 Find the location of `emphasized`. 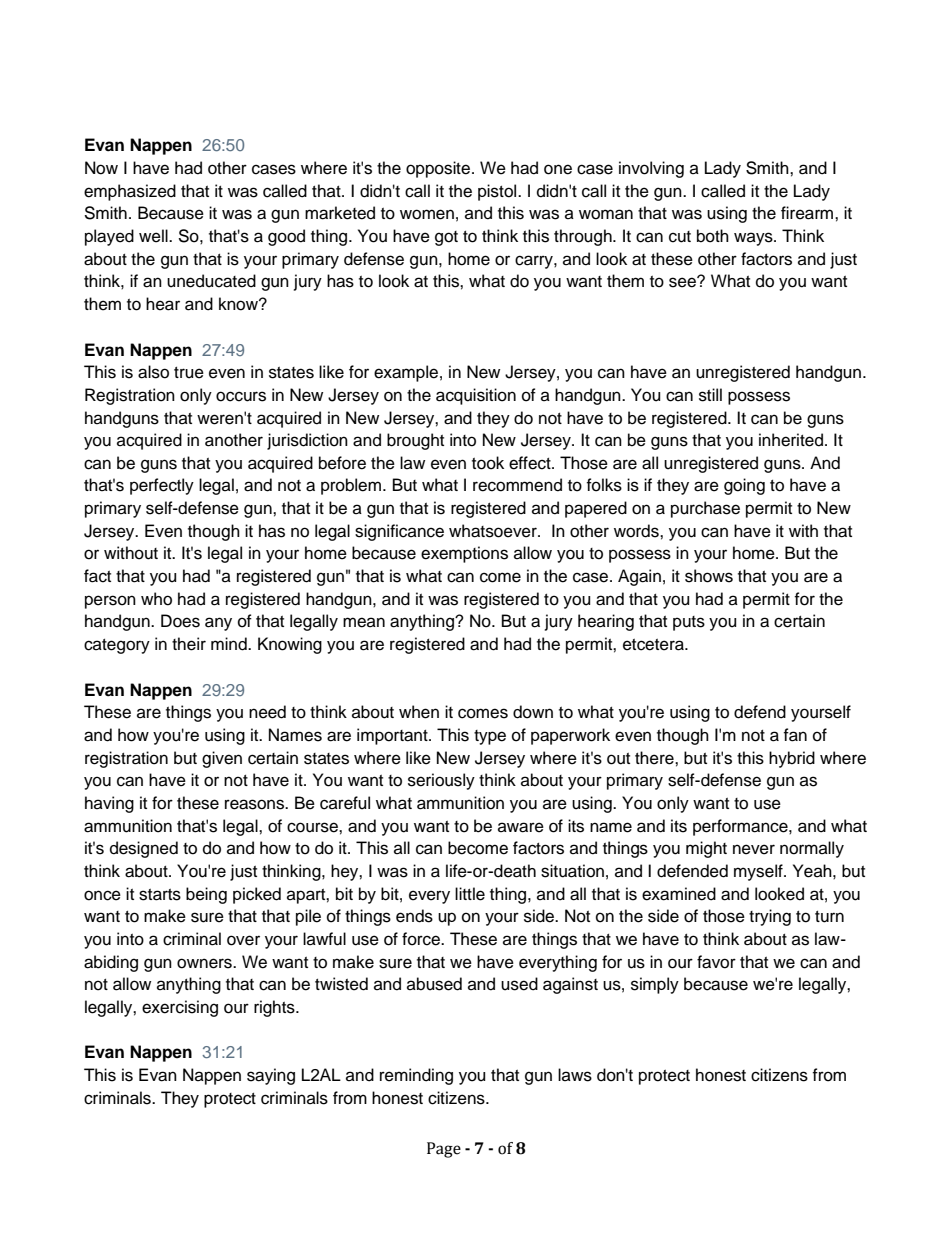

emphasized is located at coordinates (130, 192).
